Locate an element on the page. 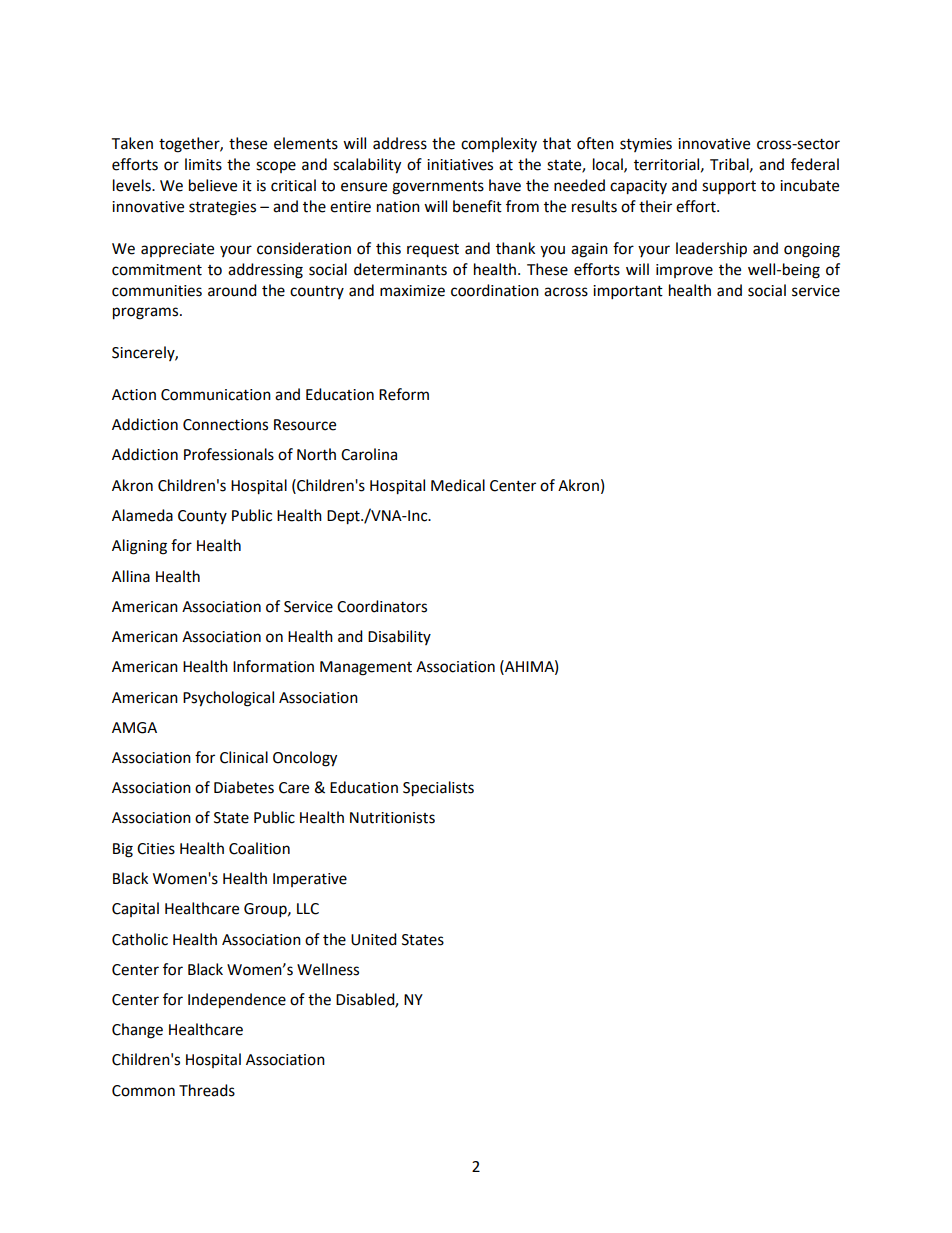 This document has height=1233, width=952. Medical is located at coordinates (458, 485).
